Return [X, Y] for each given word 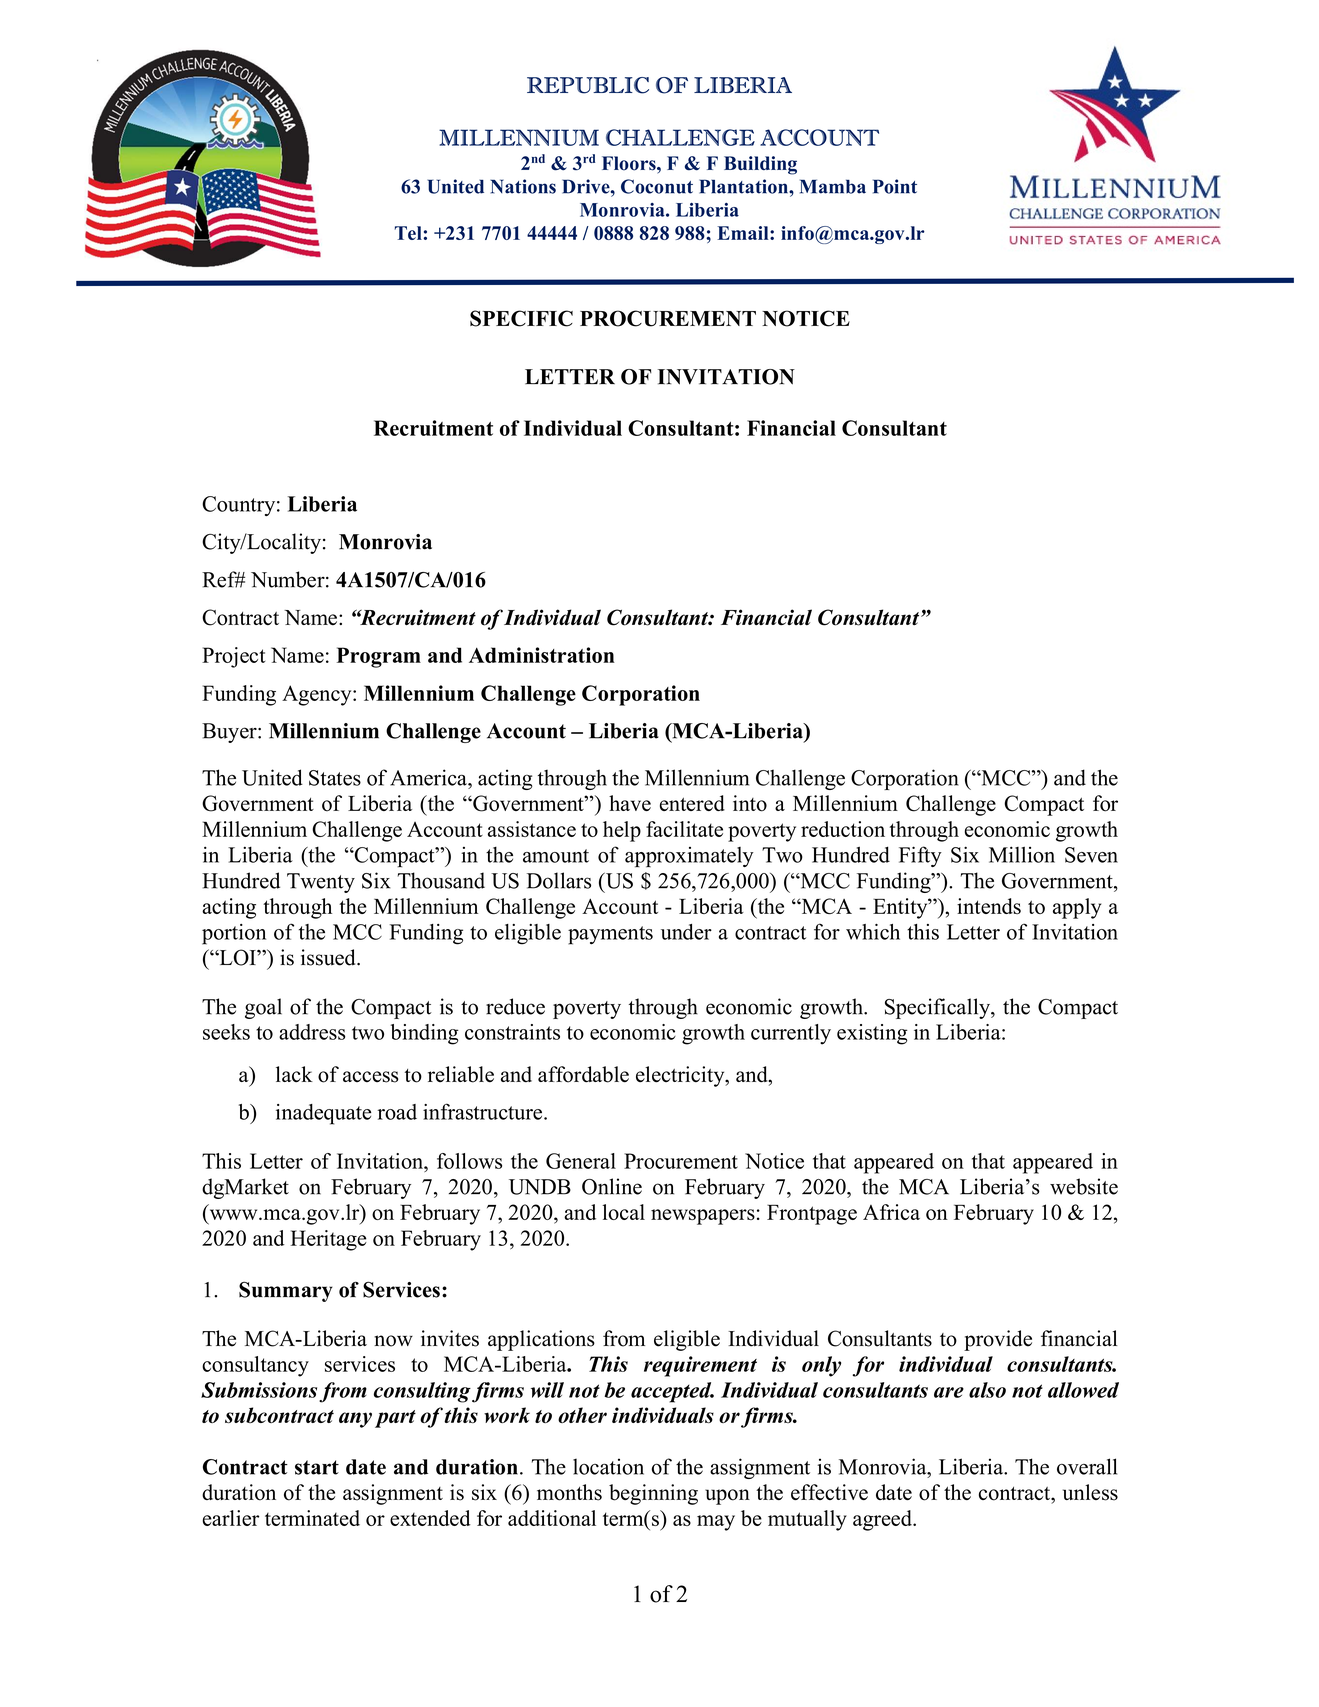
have [630, 803]
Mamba [833, 186]
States [335, 778]
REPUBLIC [588, 85]
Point [895, 186]
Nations [523, 186]
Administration [542, 655]
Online [612, 1186]
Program [379, 657]
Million [1022, 854]
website [1084, 1186]
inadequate [323, 1114]
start [317, 1467]
